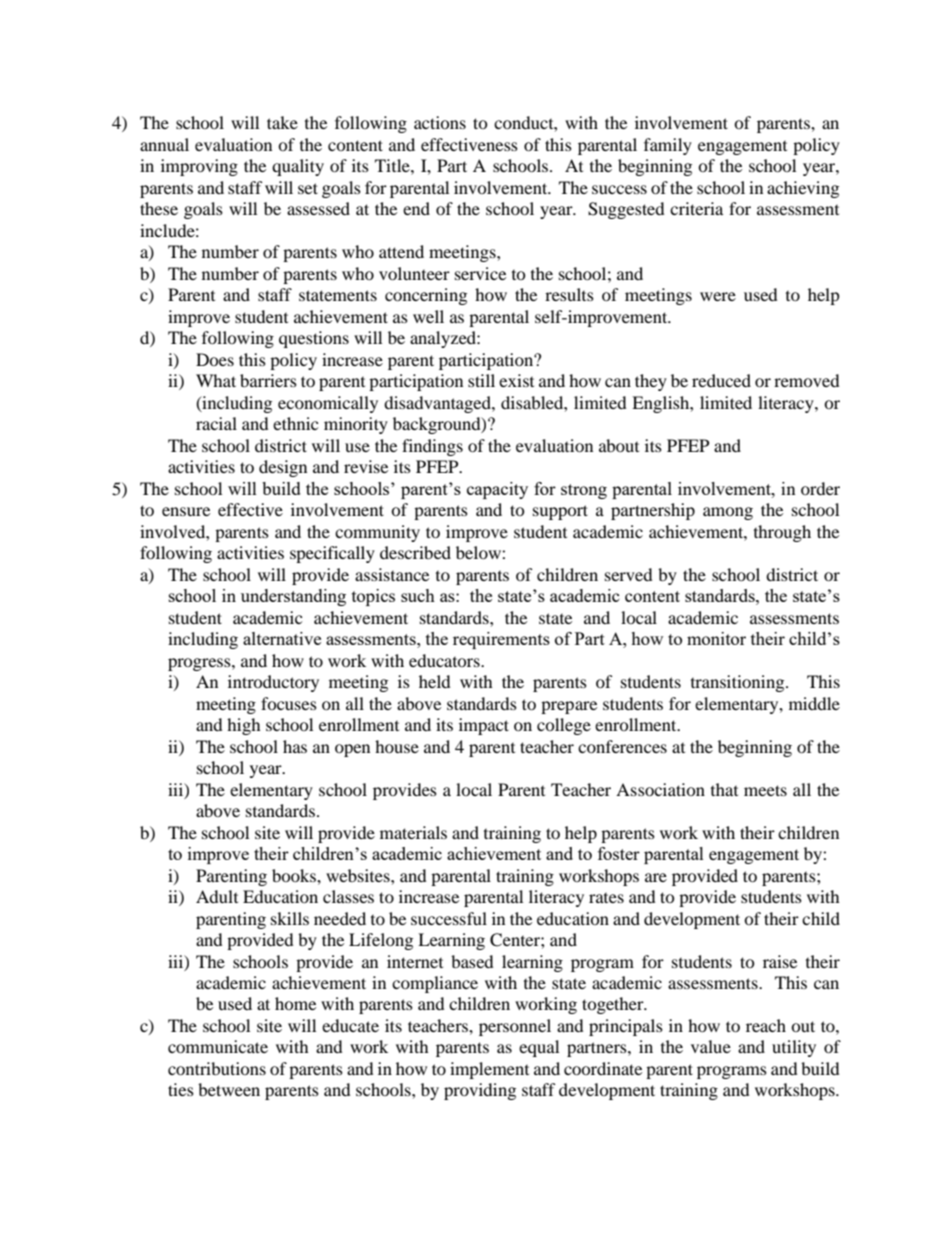  I want to click on ensure, so click(186, 511).
